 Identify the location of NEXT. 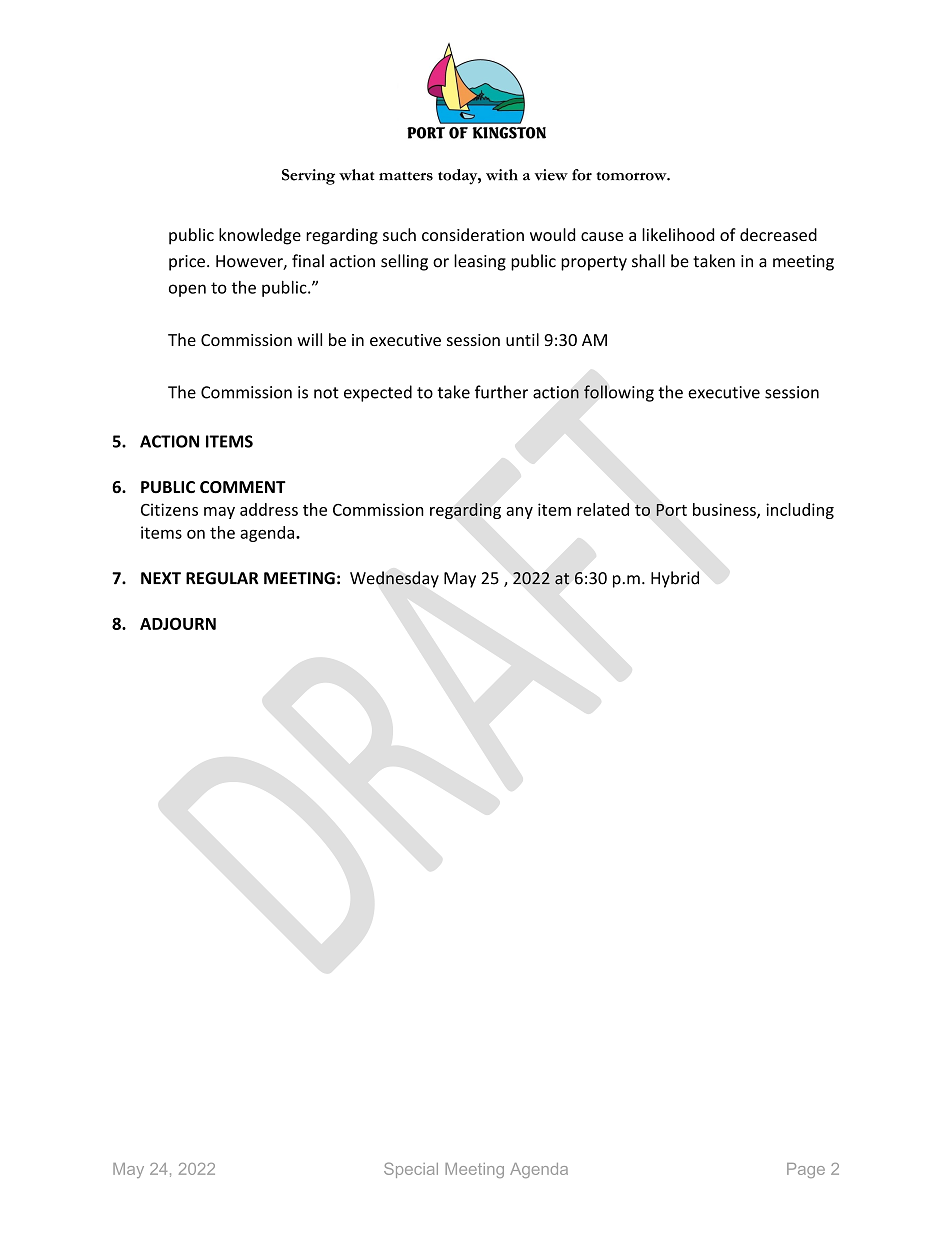
(161, 578).
